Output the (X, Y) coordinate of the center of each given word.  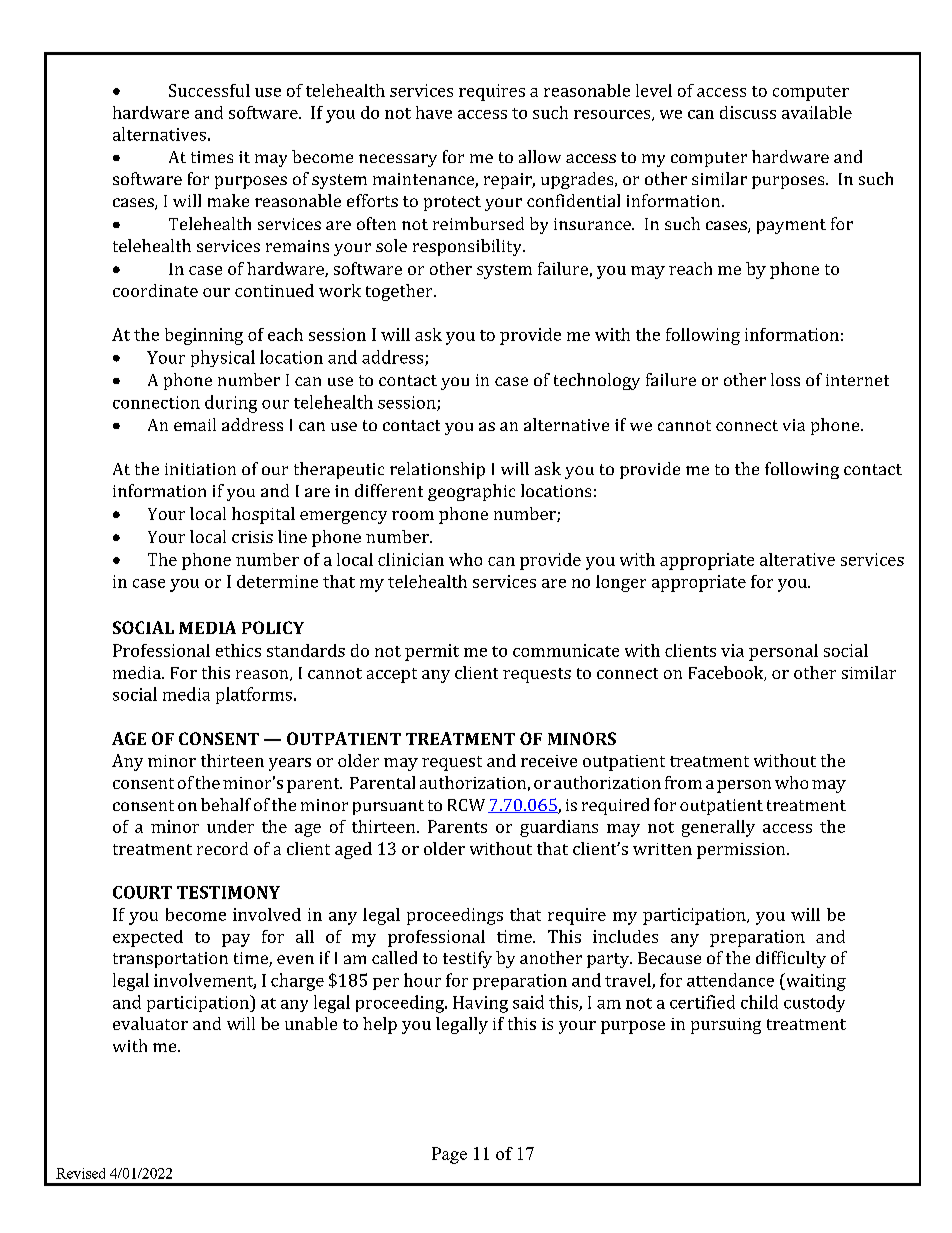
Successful (209, 90)
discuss (748, 112)
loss (785, 379)
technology (597, 381)
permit (432, 652)
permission (742, 851)
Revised (80, 1173)
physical (223, 358)
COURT (142, 892)
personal (783, 652)
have (434, 112)
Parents (457, 826)
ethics (238, 650)
